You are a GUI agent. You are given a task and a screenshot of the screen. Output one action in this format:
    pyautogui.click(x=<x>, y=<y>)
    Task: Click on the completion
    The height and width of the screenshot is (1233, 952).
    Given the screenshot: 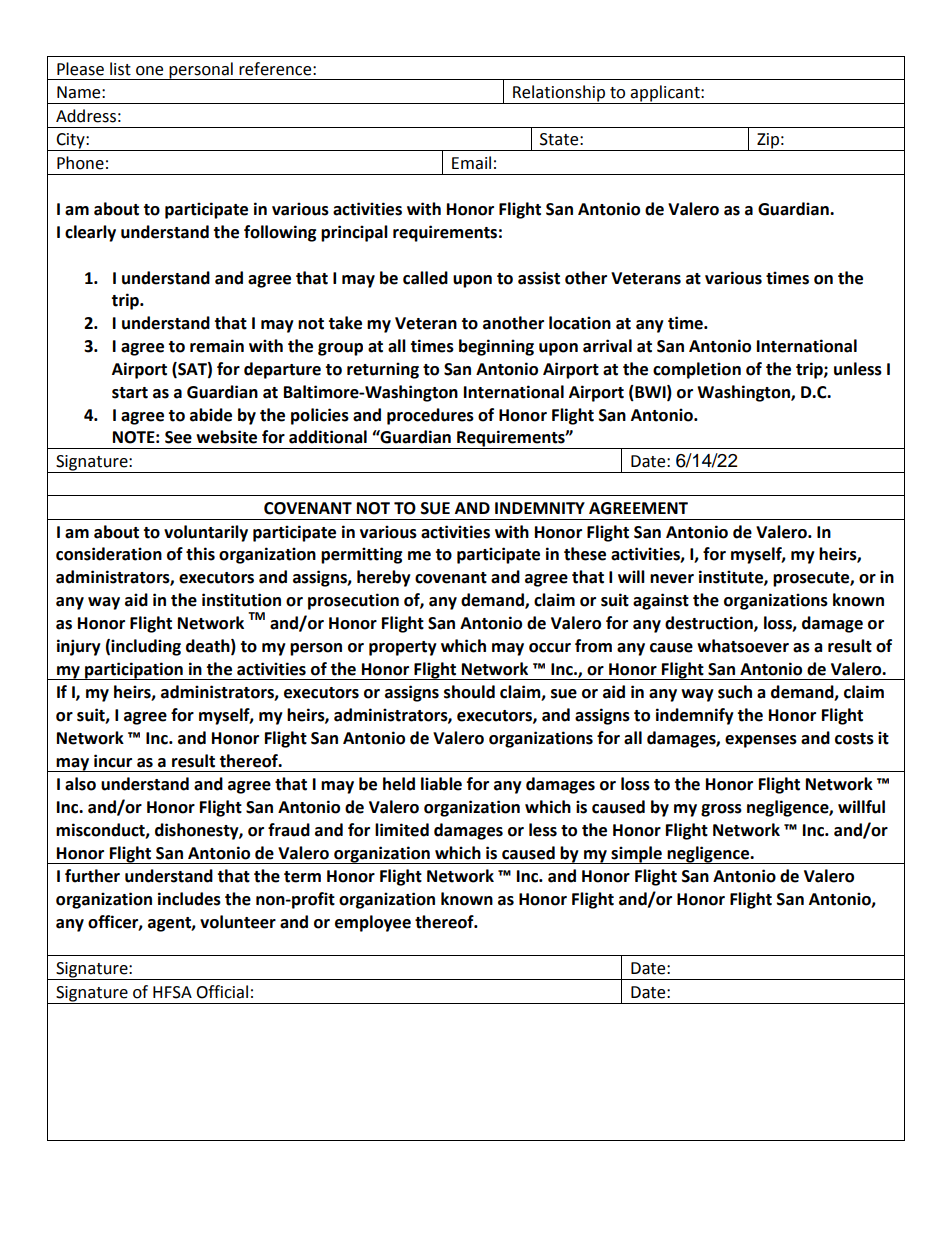 What is the action you would take?
    pyautogui.click(x=697, y=370)
